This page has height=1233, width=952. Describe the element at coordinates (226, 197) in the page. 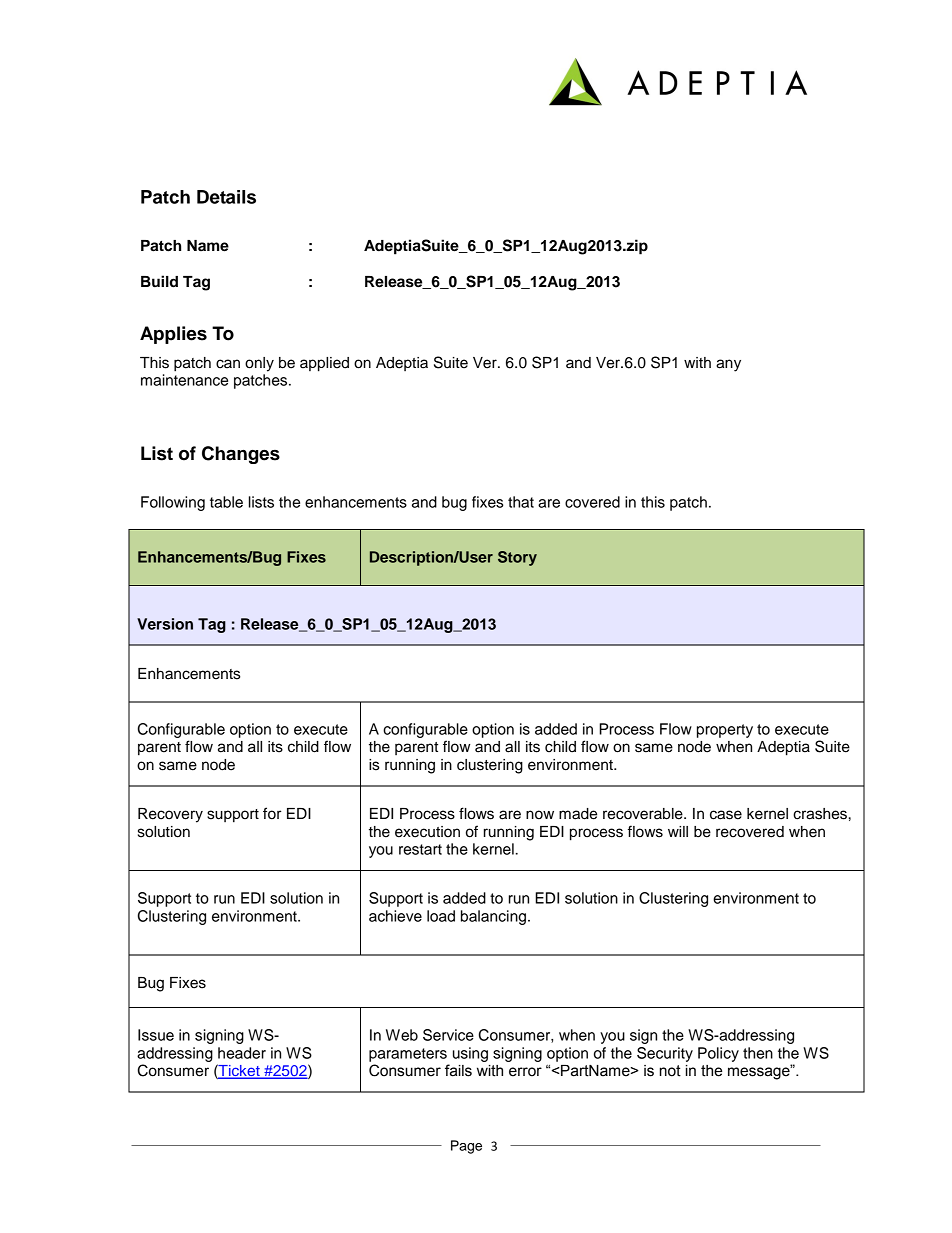

I see `Details` at that location.
